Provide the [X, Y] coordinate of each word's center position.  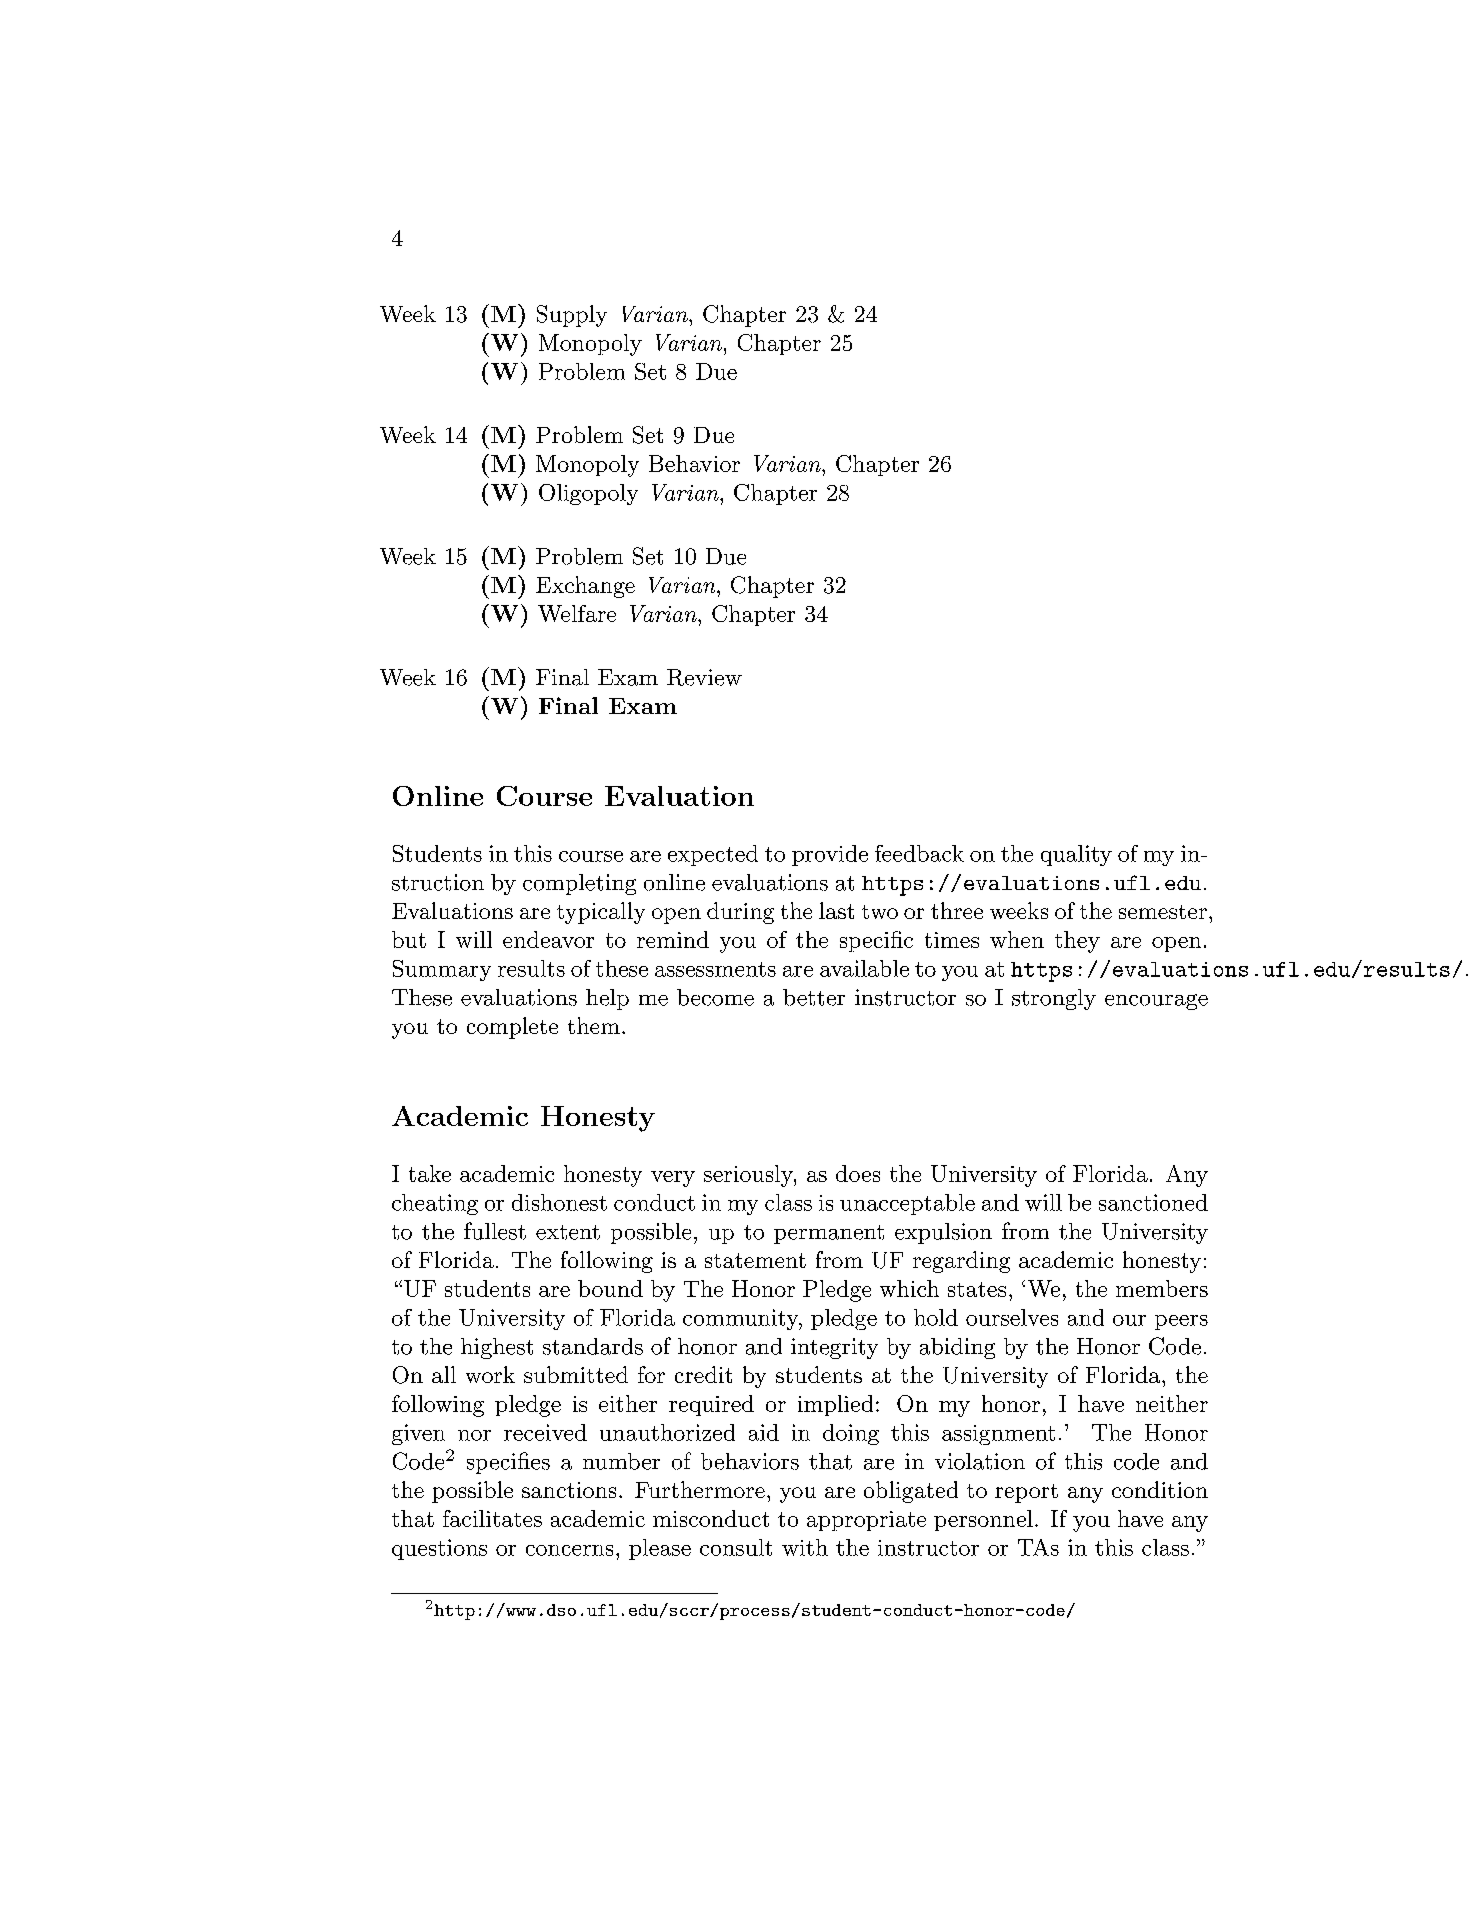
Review [704, 677]
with [805, 1547]
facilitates [492, 1518]
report [1026, 1493]
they [1077, 942]
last [836, 910]
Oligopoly [588, 494]
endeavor [548, 939]
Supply [572, 316]
